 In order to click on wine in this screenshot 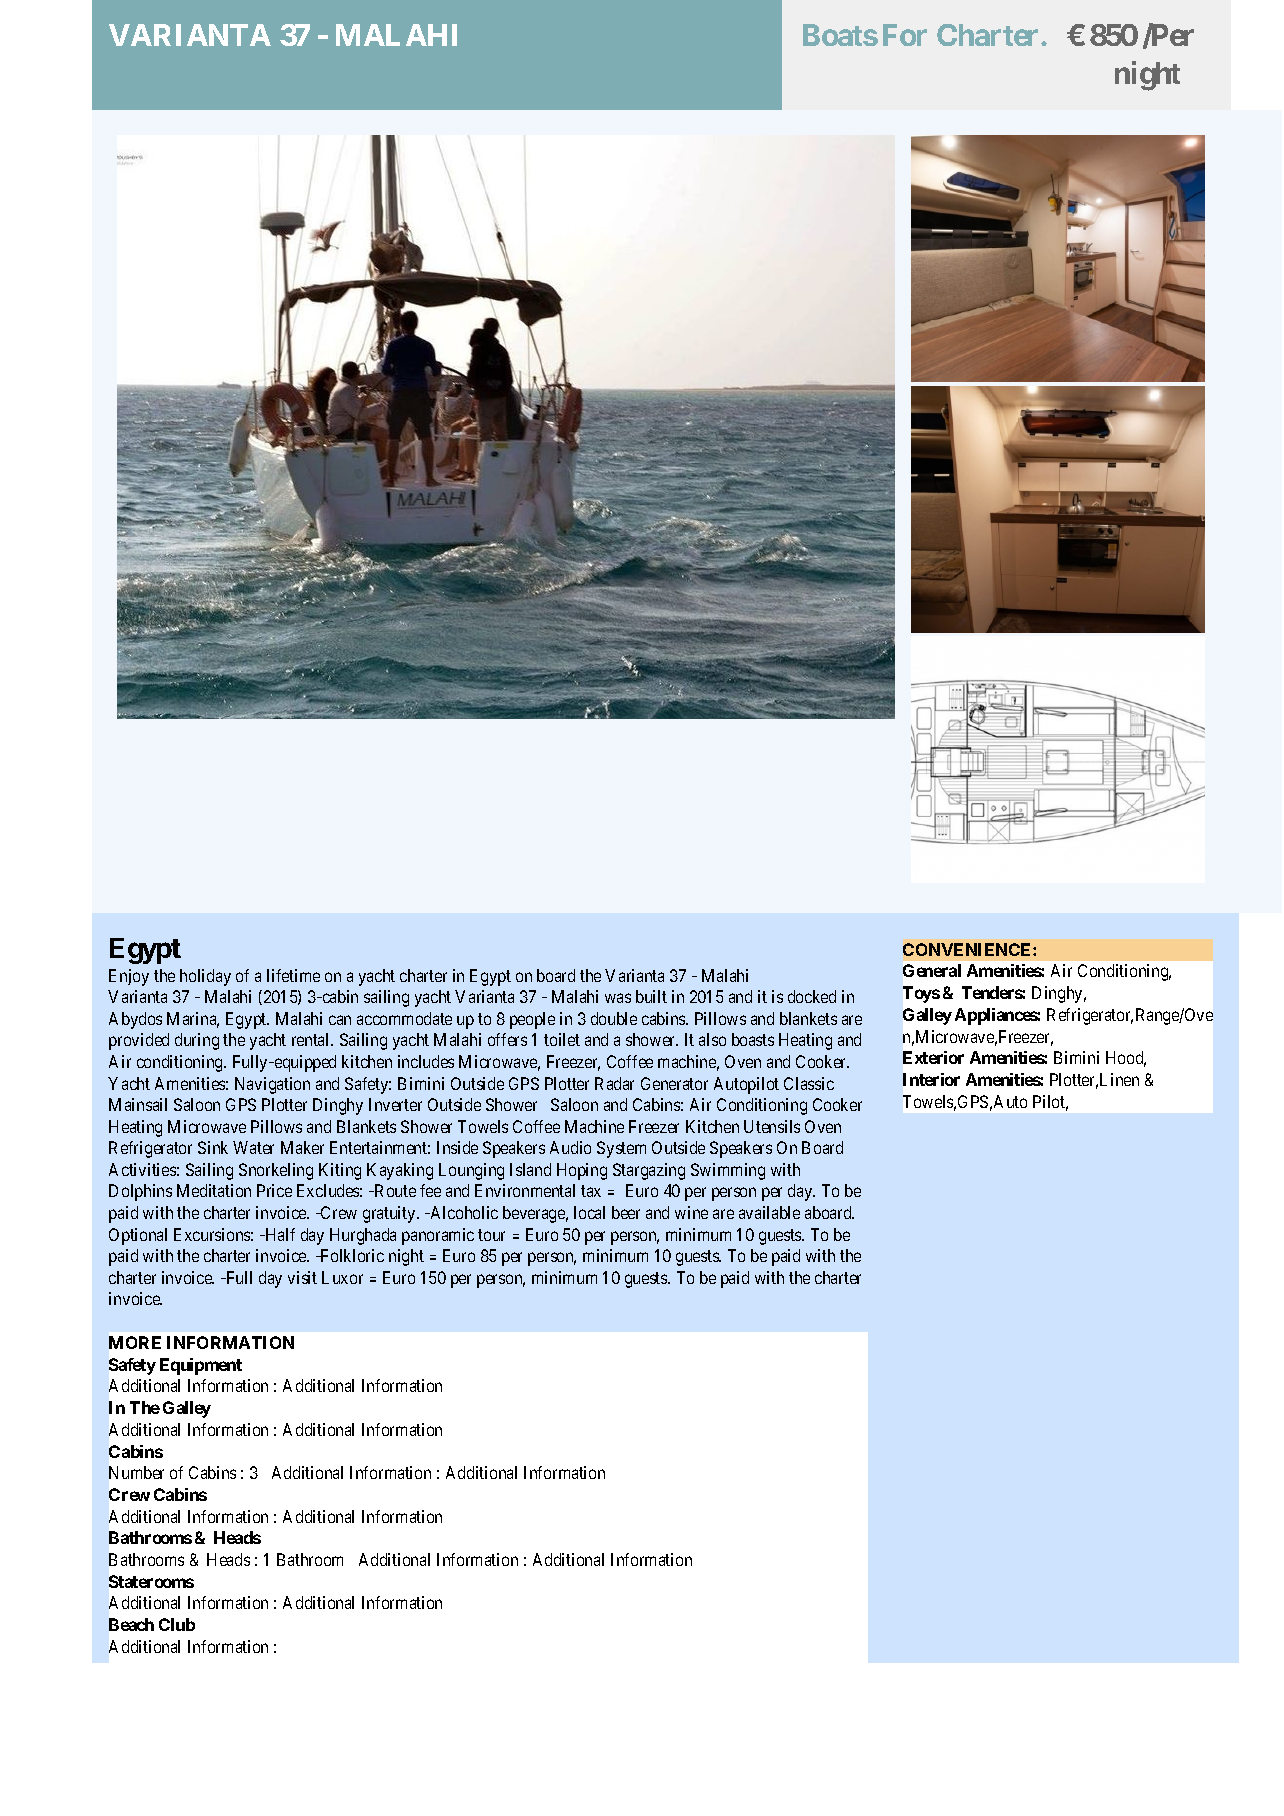, I will do `click(691, 1212)`.
